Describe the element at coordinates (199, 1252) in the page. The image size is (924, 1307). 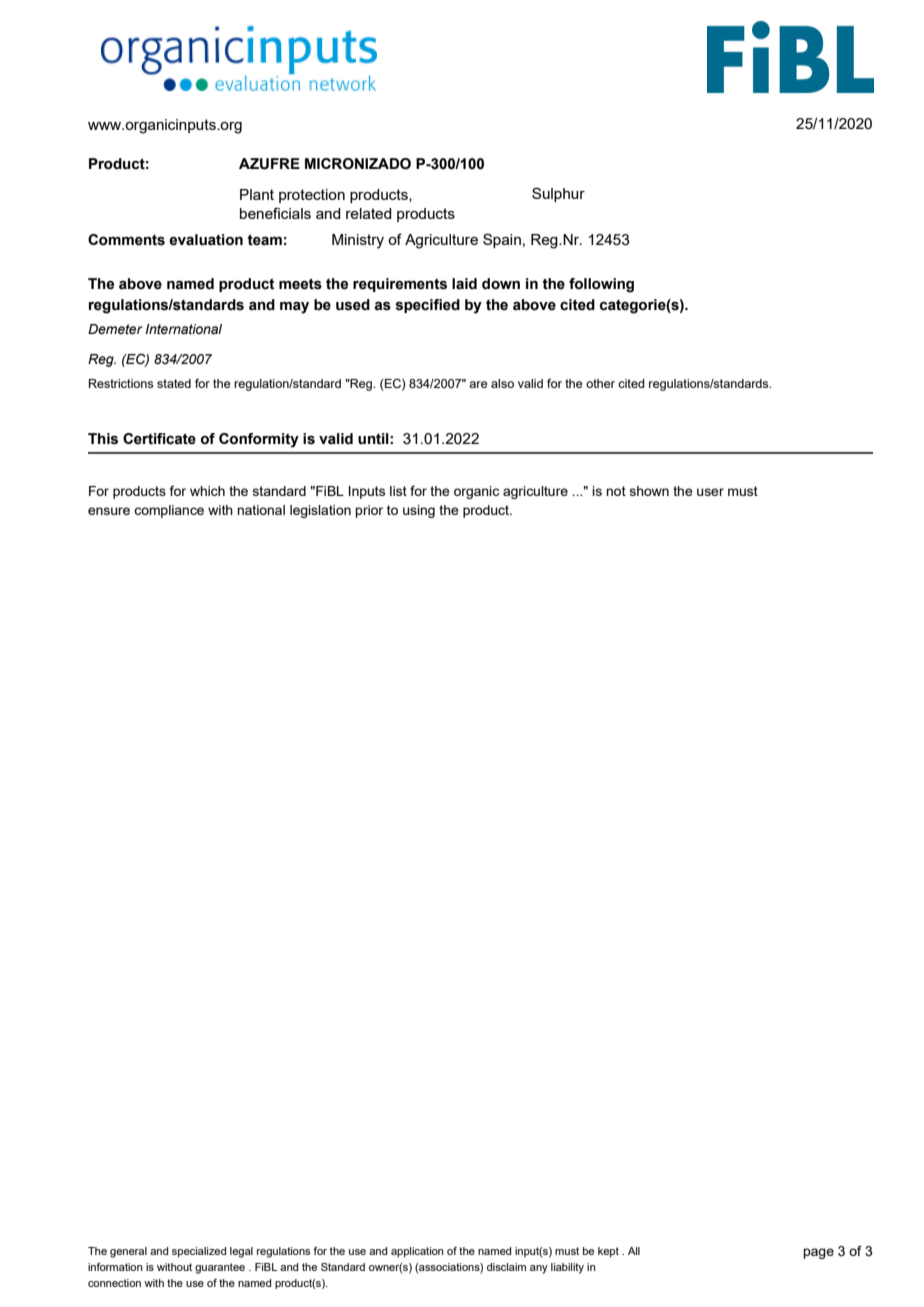
I see `specialized` at that location.
